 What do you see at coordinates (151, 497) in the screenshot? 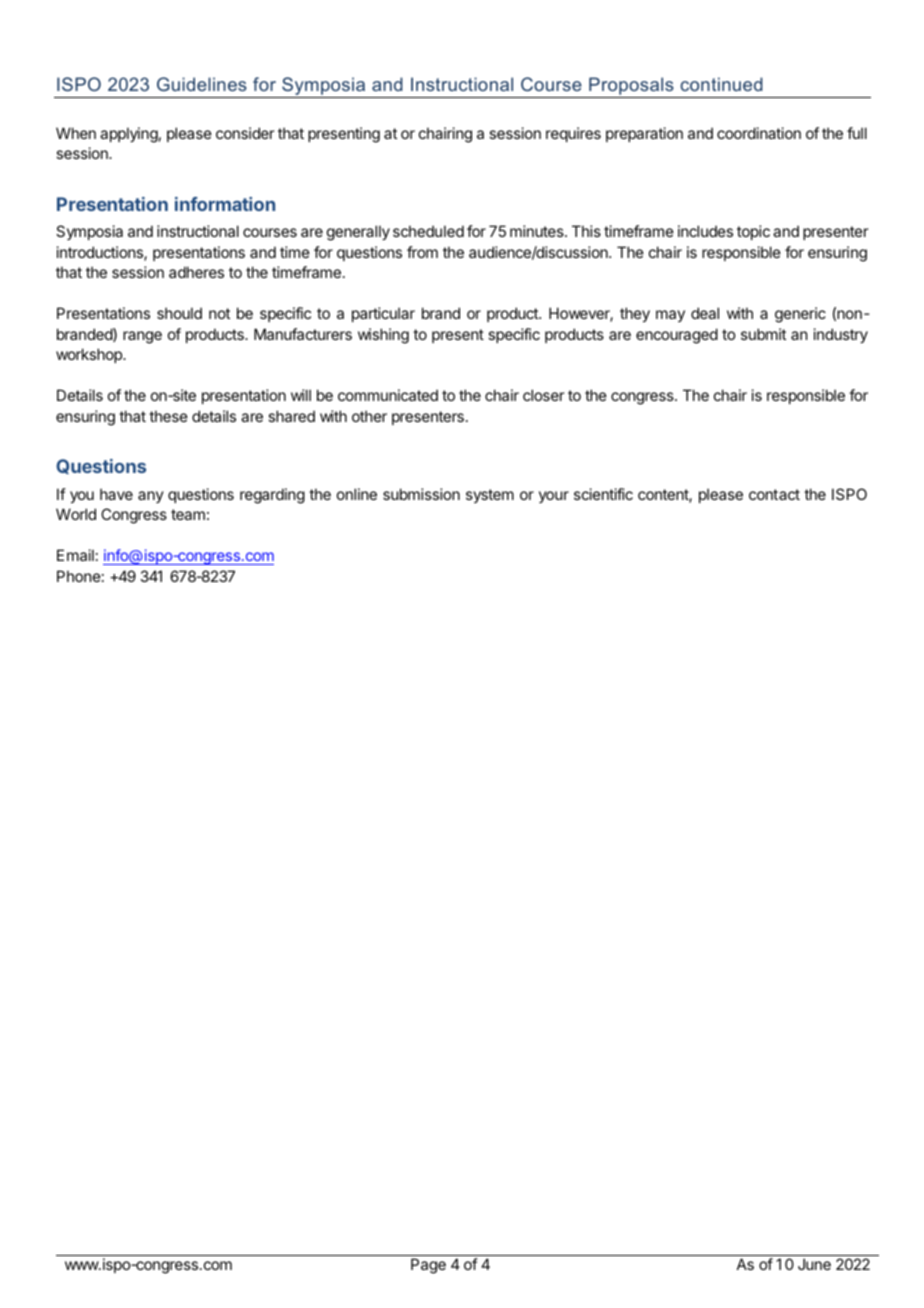
I see `any` at bounding box center [151, 497].
